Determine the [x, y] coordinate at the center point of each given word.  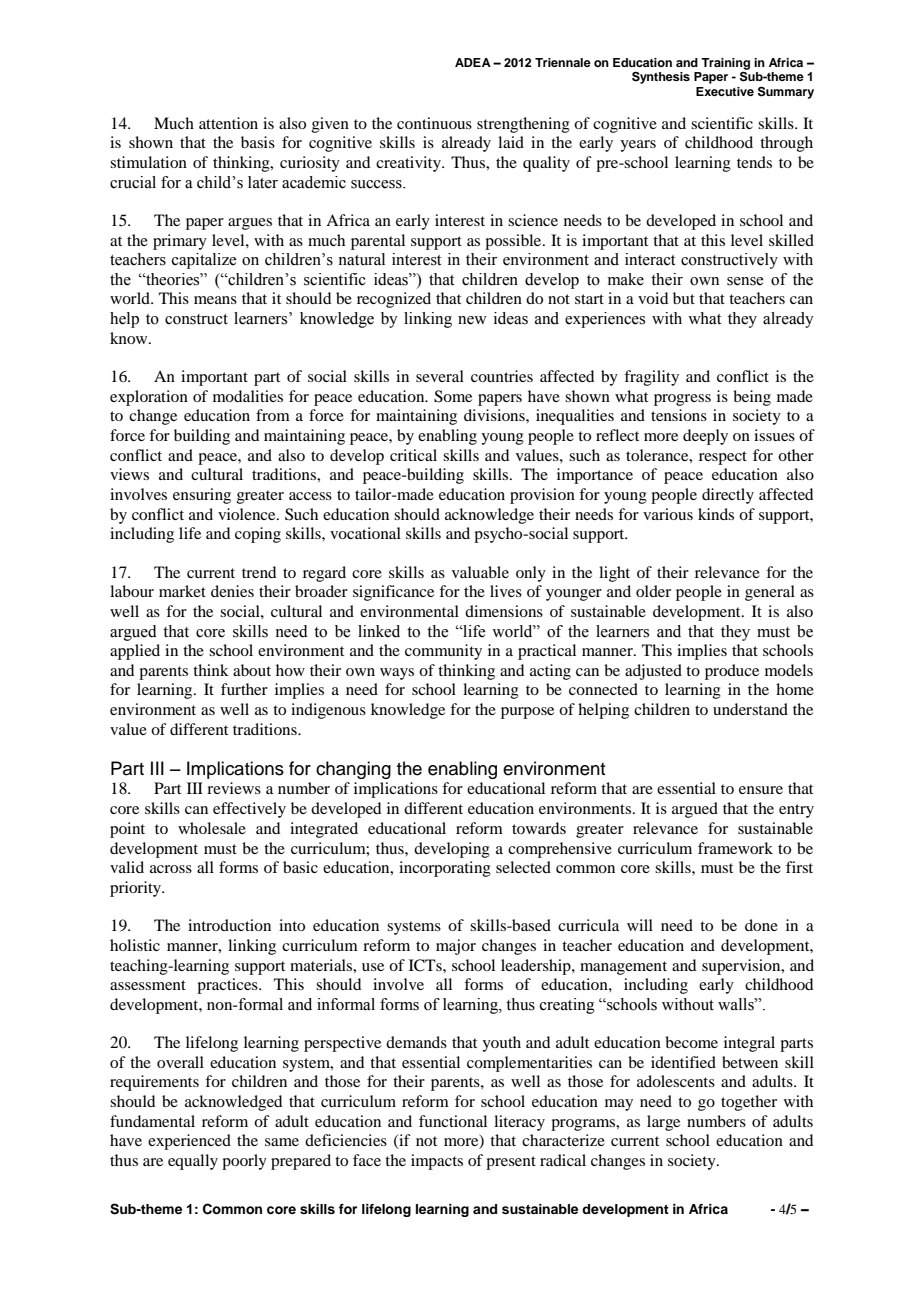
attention [228, 123]
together [749, 1103]
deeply [705, 437]
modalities [248, 396]
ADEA [473, 62]
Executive [725, 91]
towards [539, 828]
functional [453, 1121]
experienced [189, 1142]
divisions [495, 415]
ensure [761, 790]
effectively [249, 810]
